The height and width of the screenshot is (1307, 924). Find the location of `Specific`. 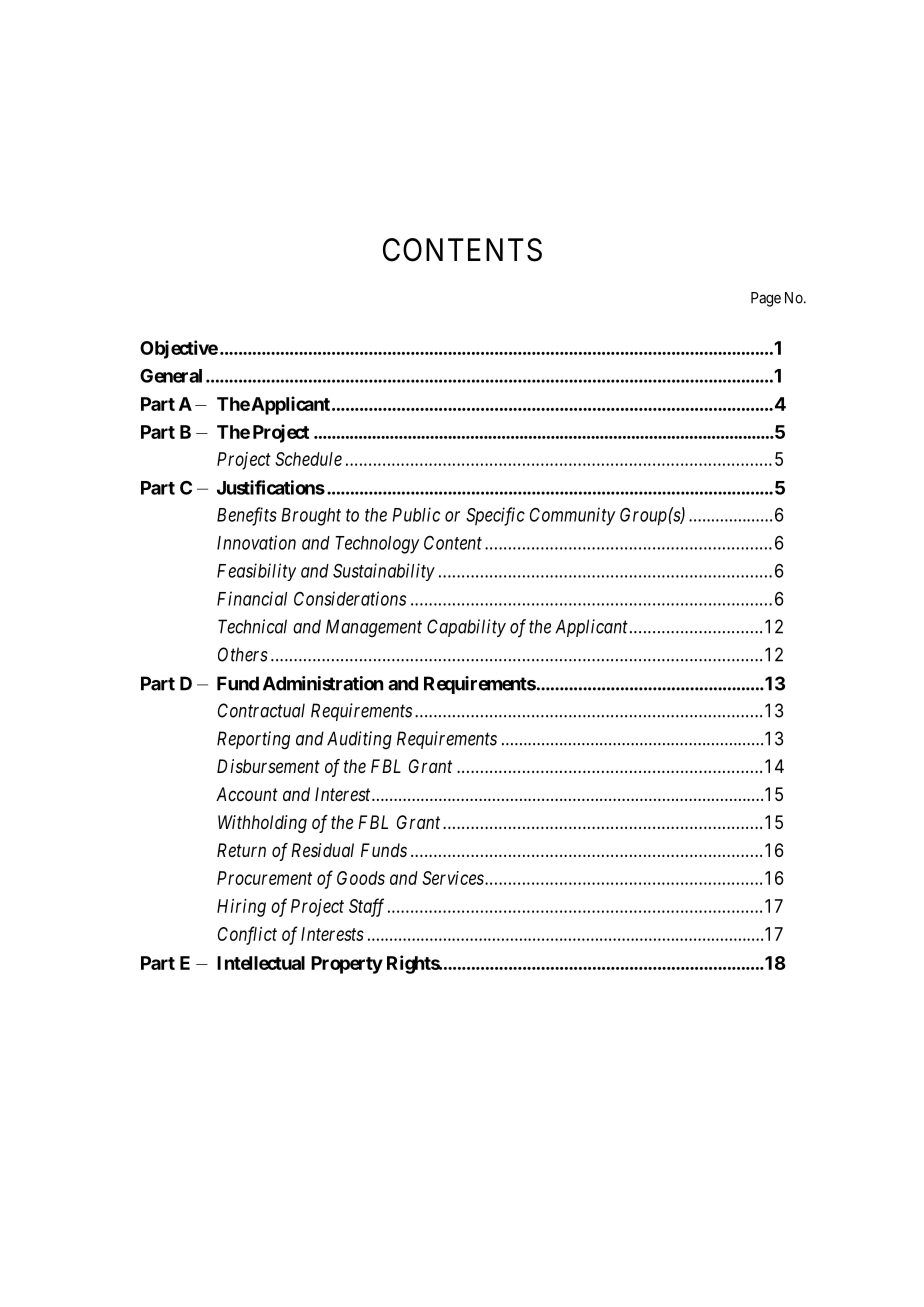

Specific is located at coordinates (495, 516).
